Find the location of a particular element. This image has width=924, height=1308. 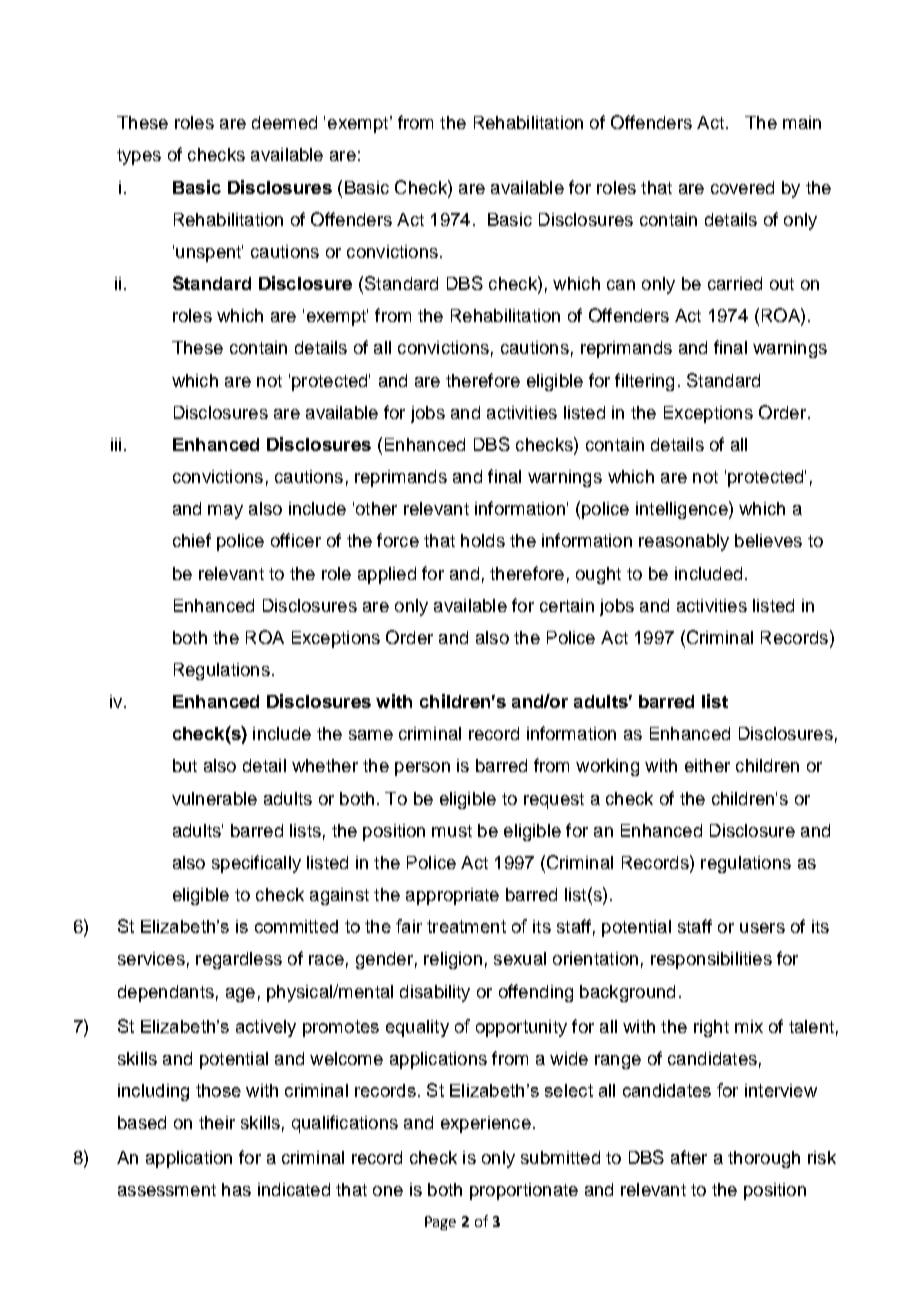

religion is located at coordinates (453, 960).
